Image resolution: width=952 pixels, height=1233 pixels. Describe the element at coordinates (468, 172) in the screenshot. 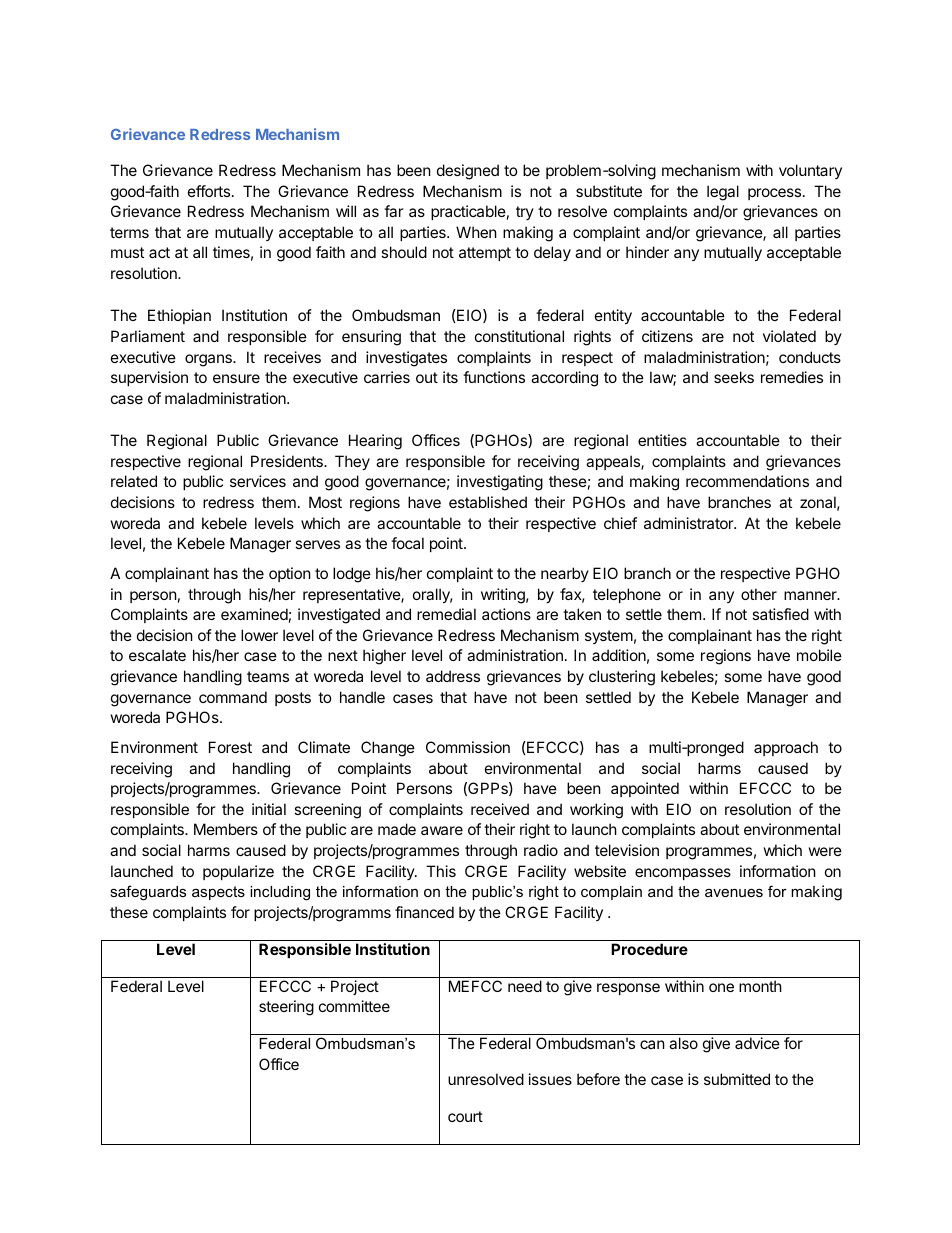

I see `designed` at that location.
